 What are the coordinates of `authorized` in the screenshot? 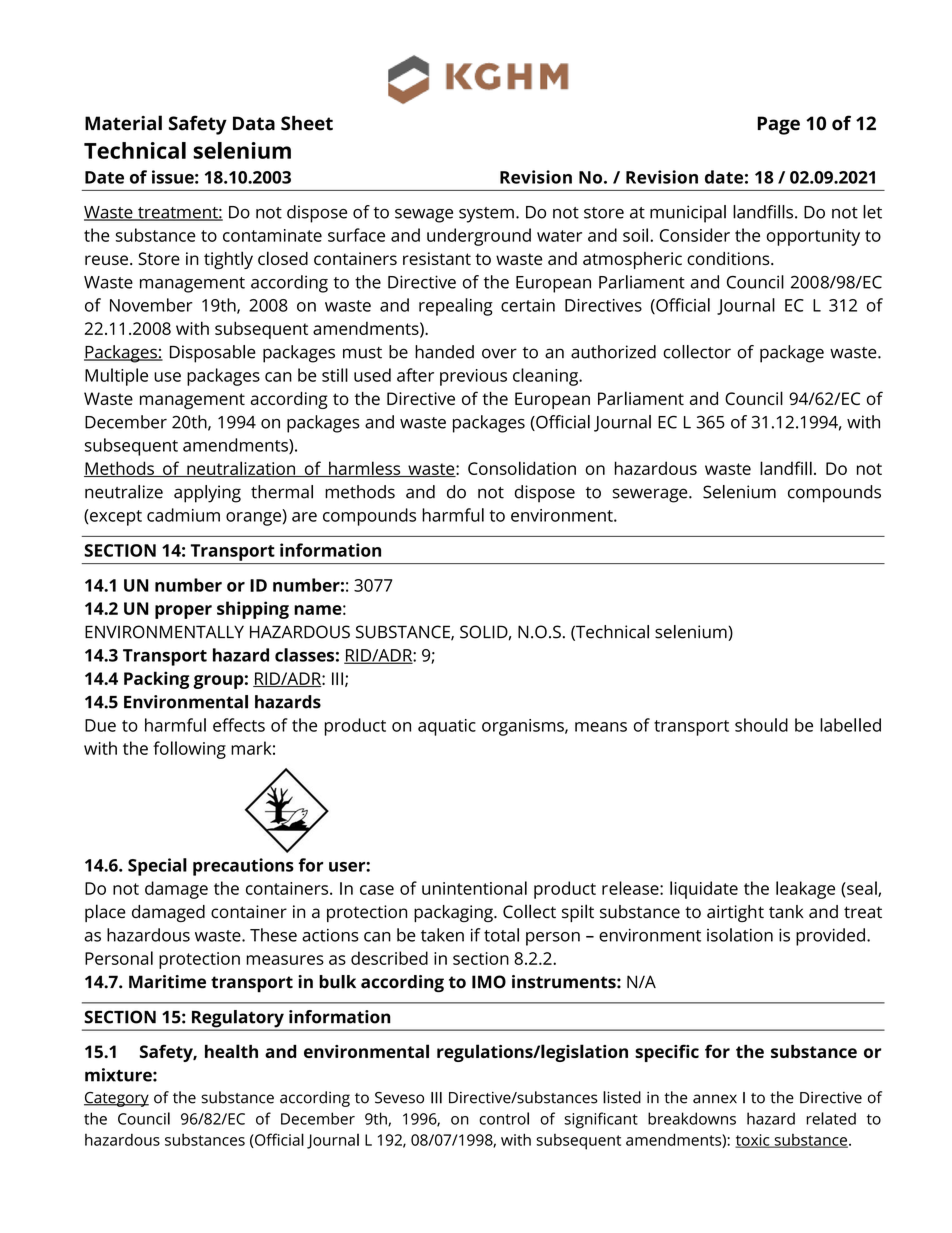 It's located at (613, 352).
